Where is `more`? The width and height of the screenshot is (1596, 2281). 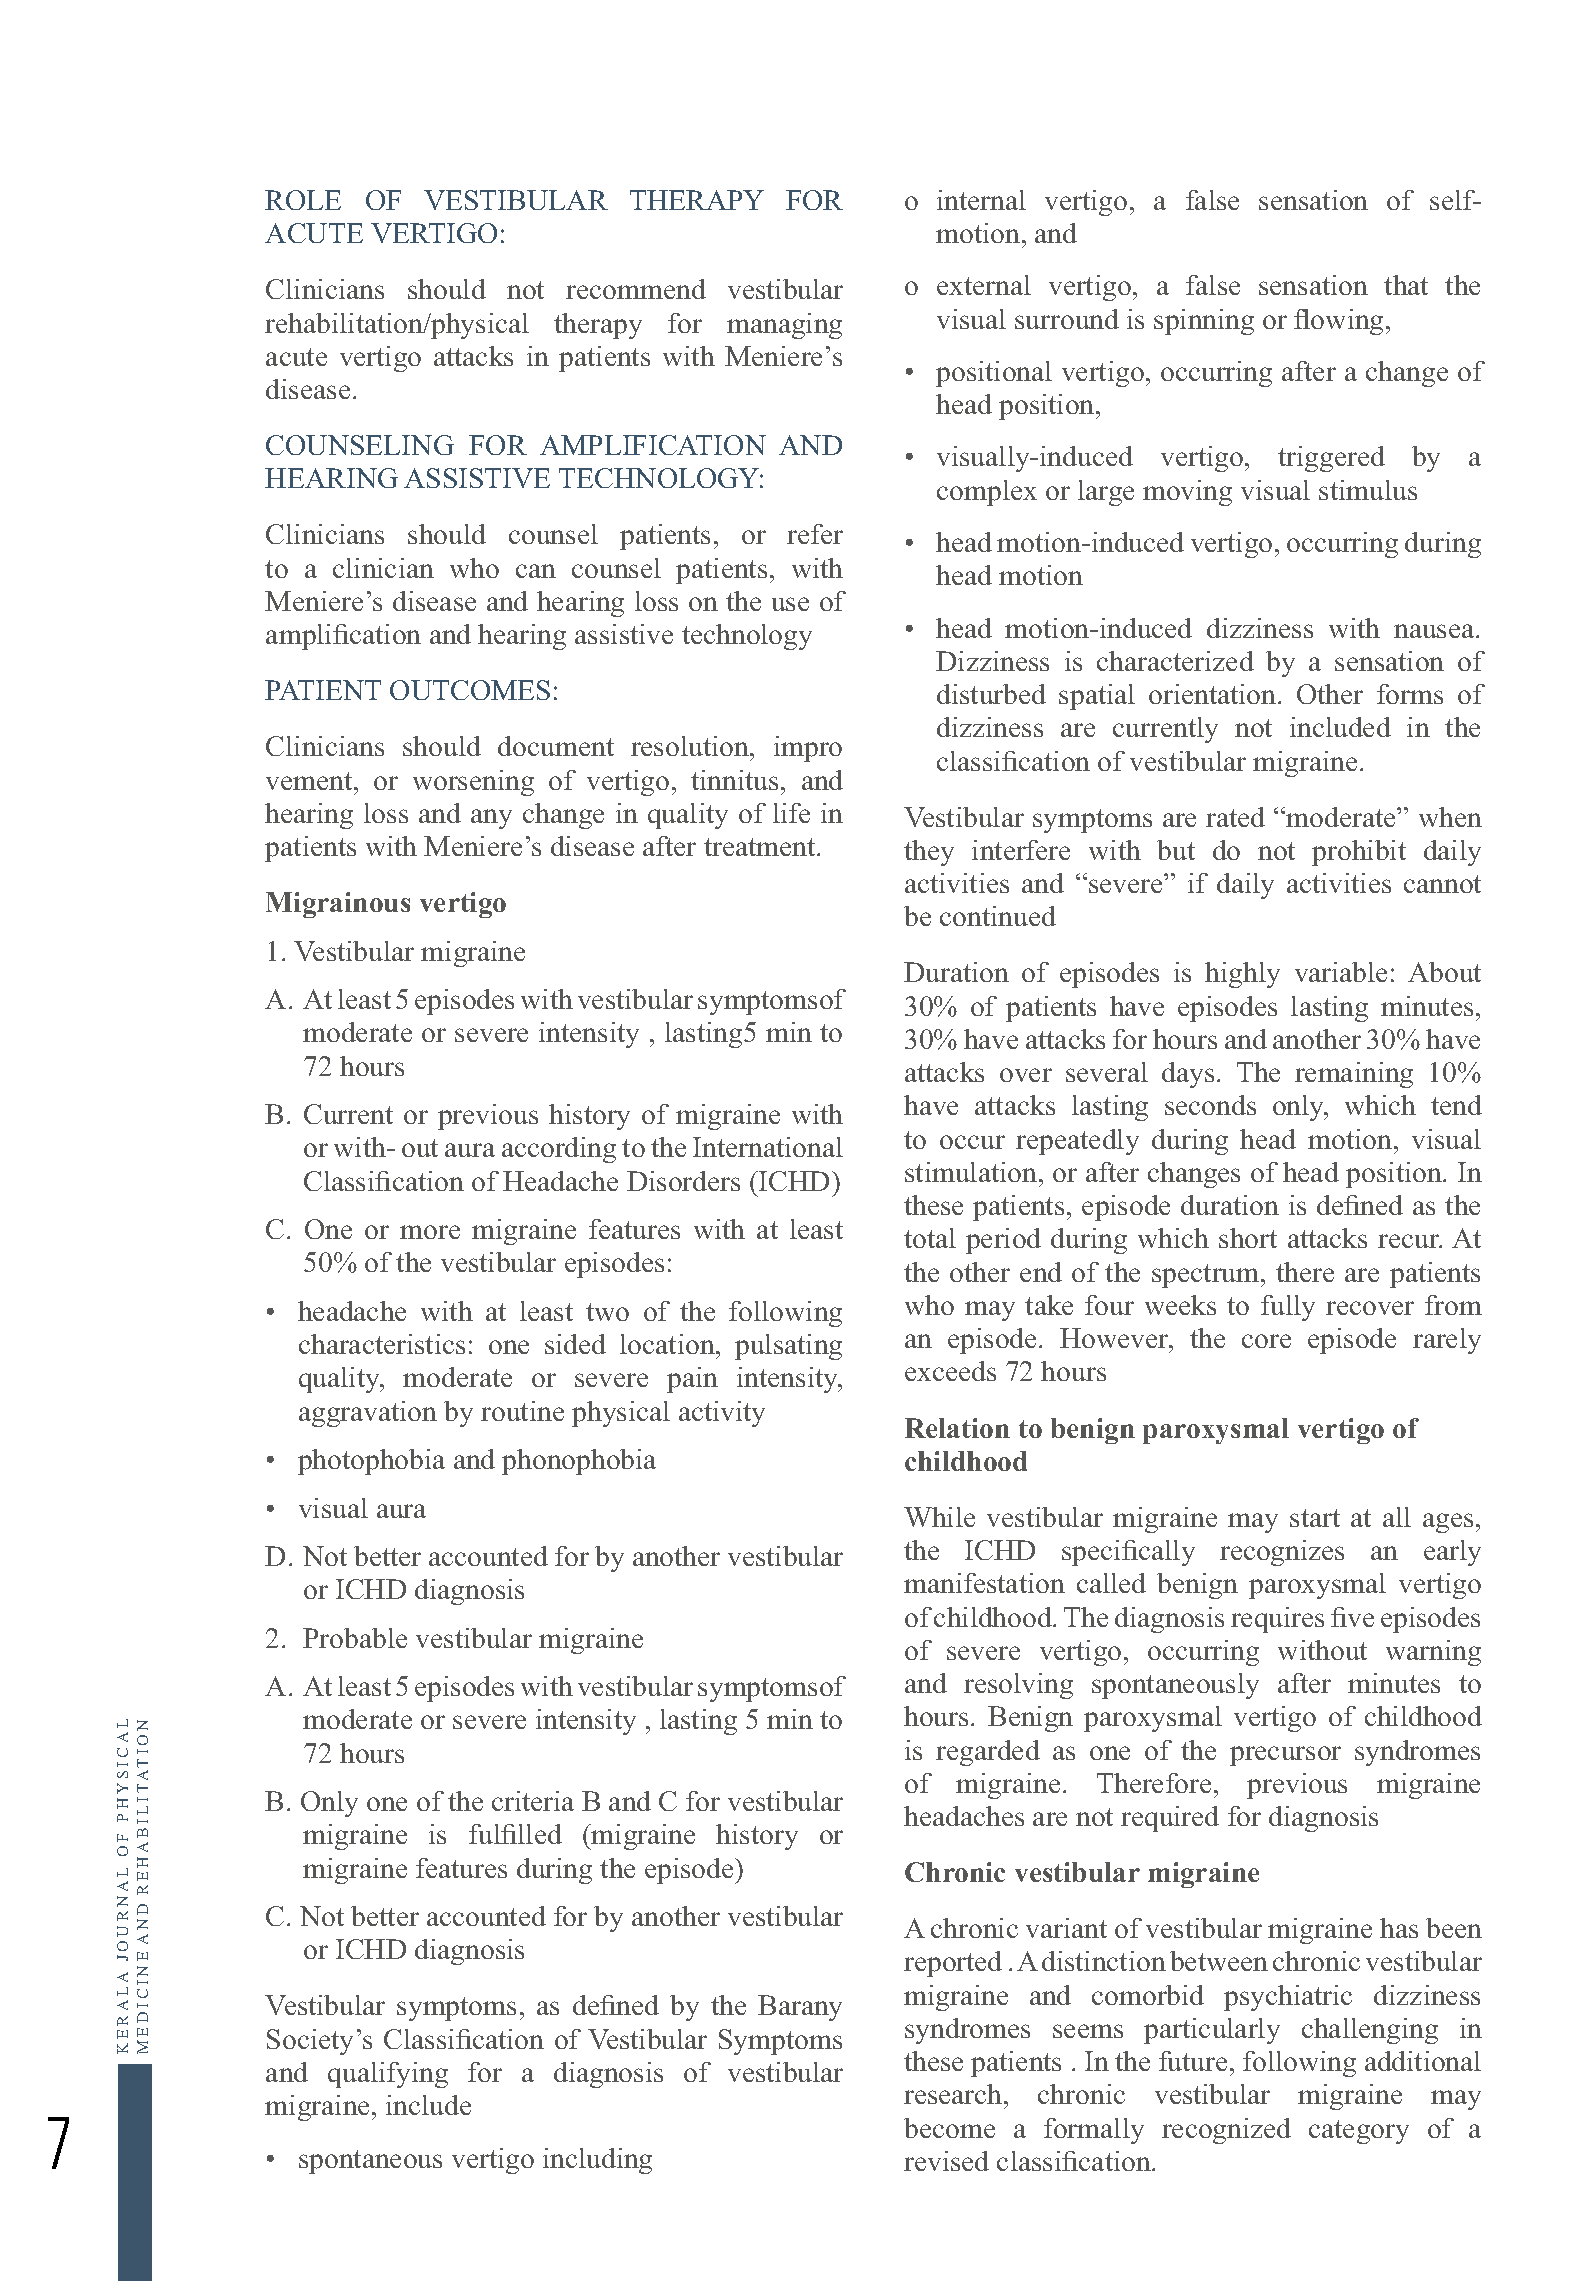 more is located at coordinates (430, 1232).
